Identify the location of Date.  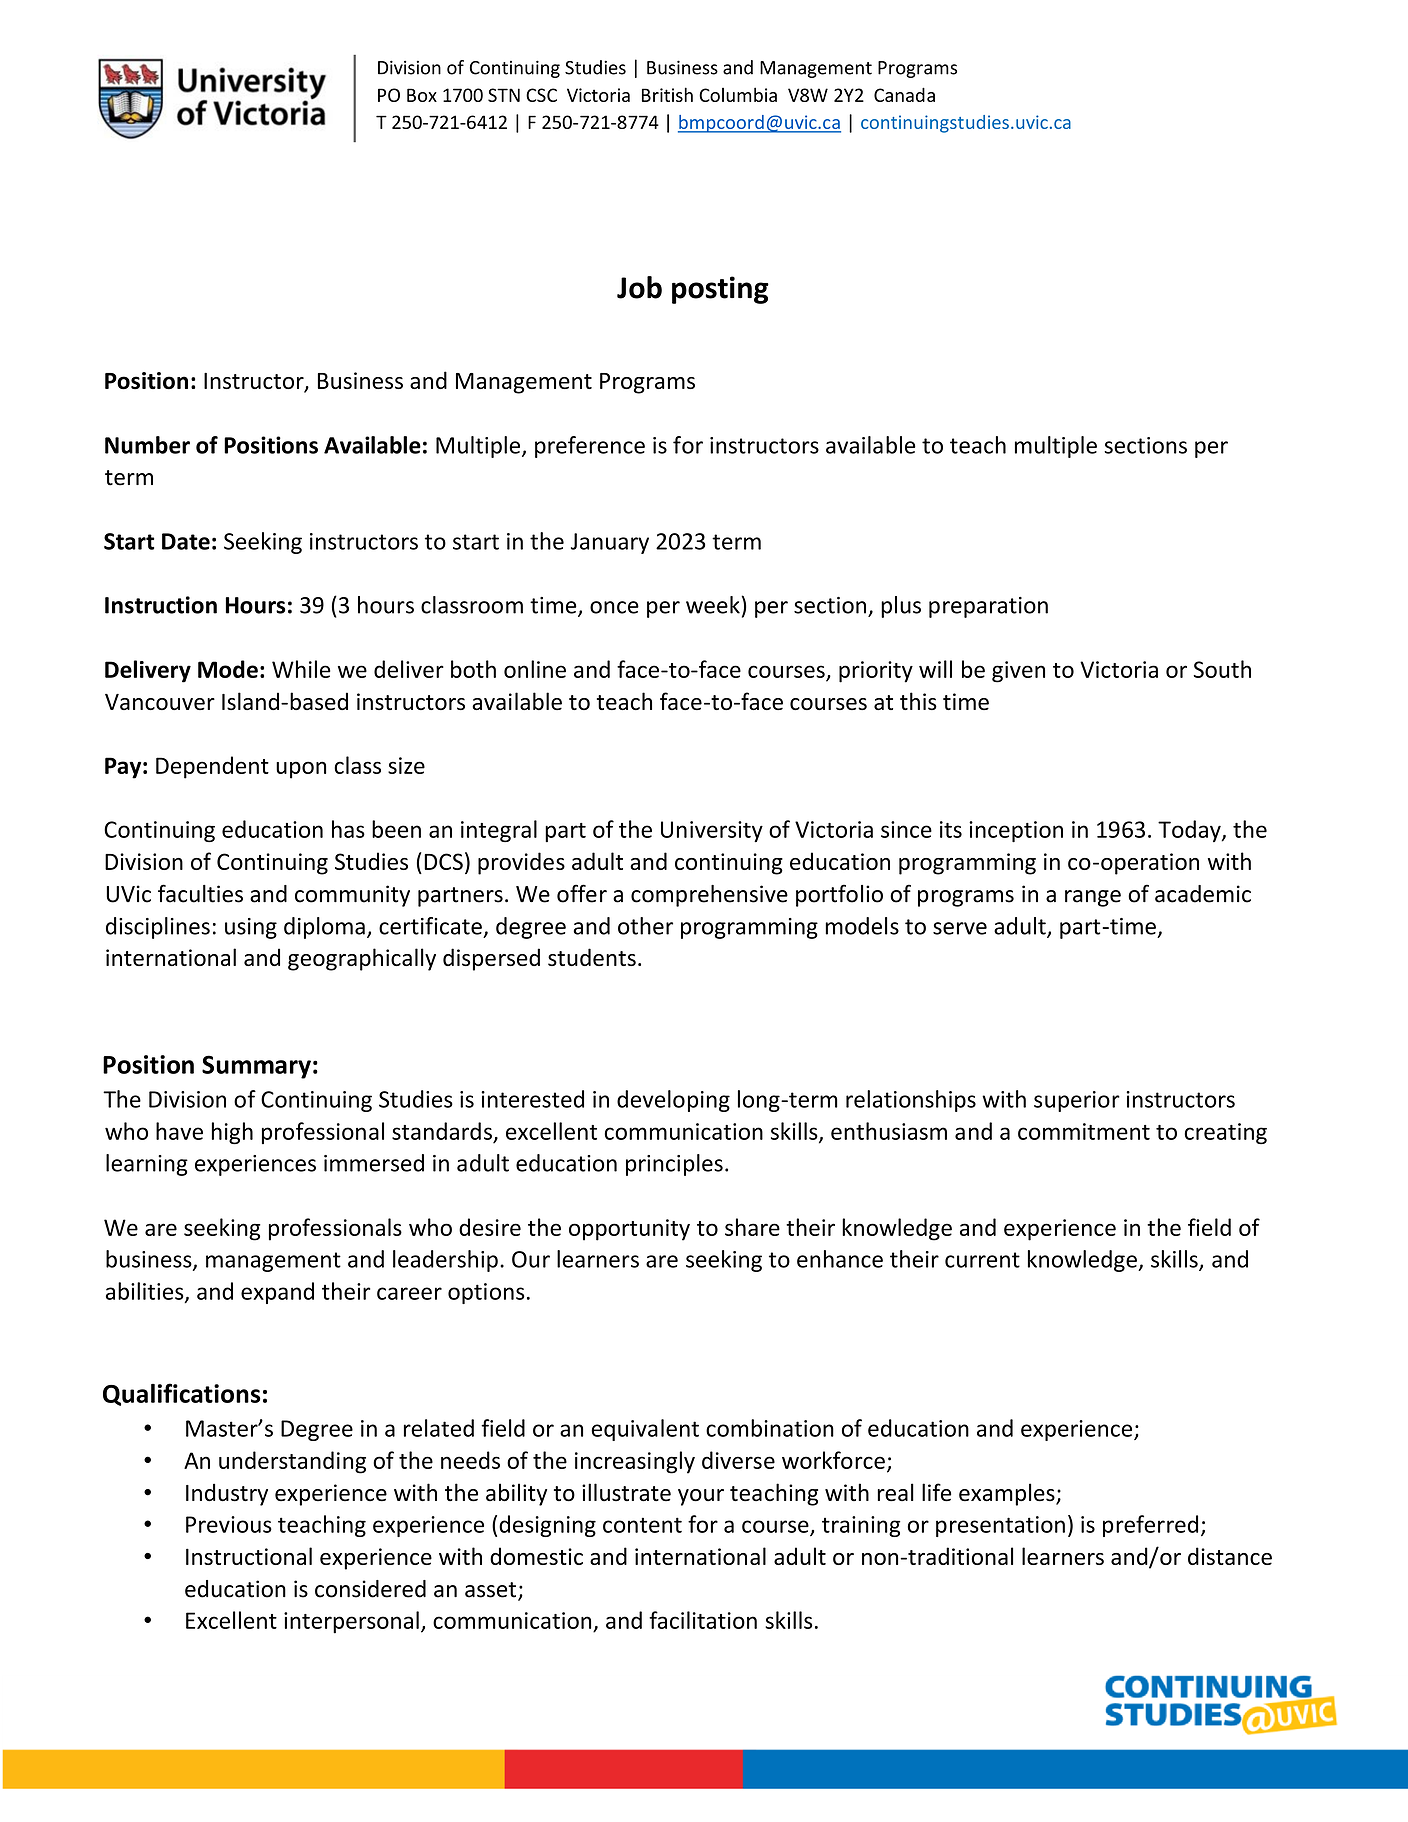
(186, 541).
